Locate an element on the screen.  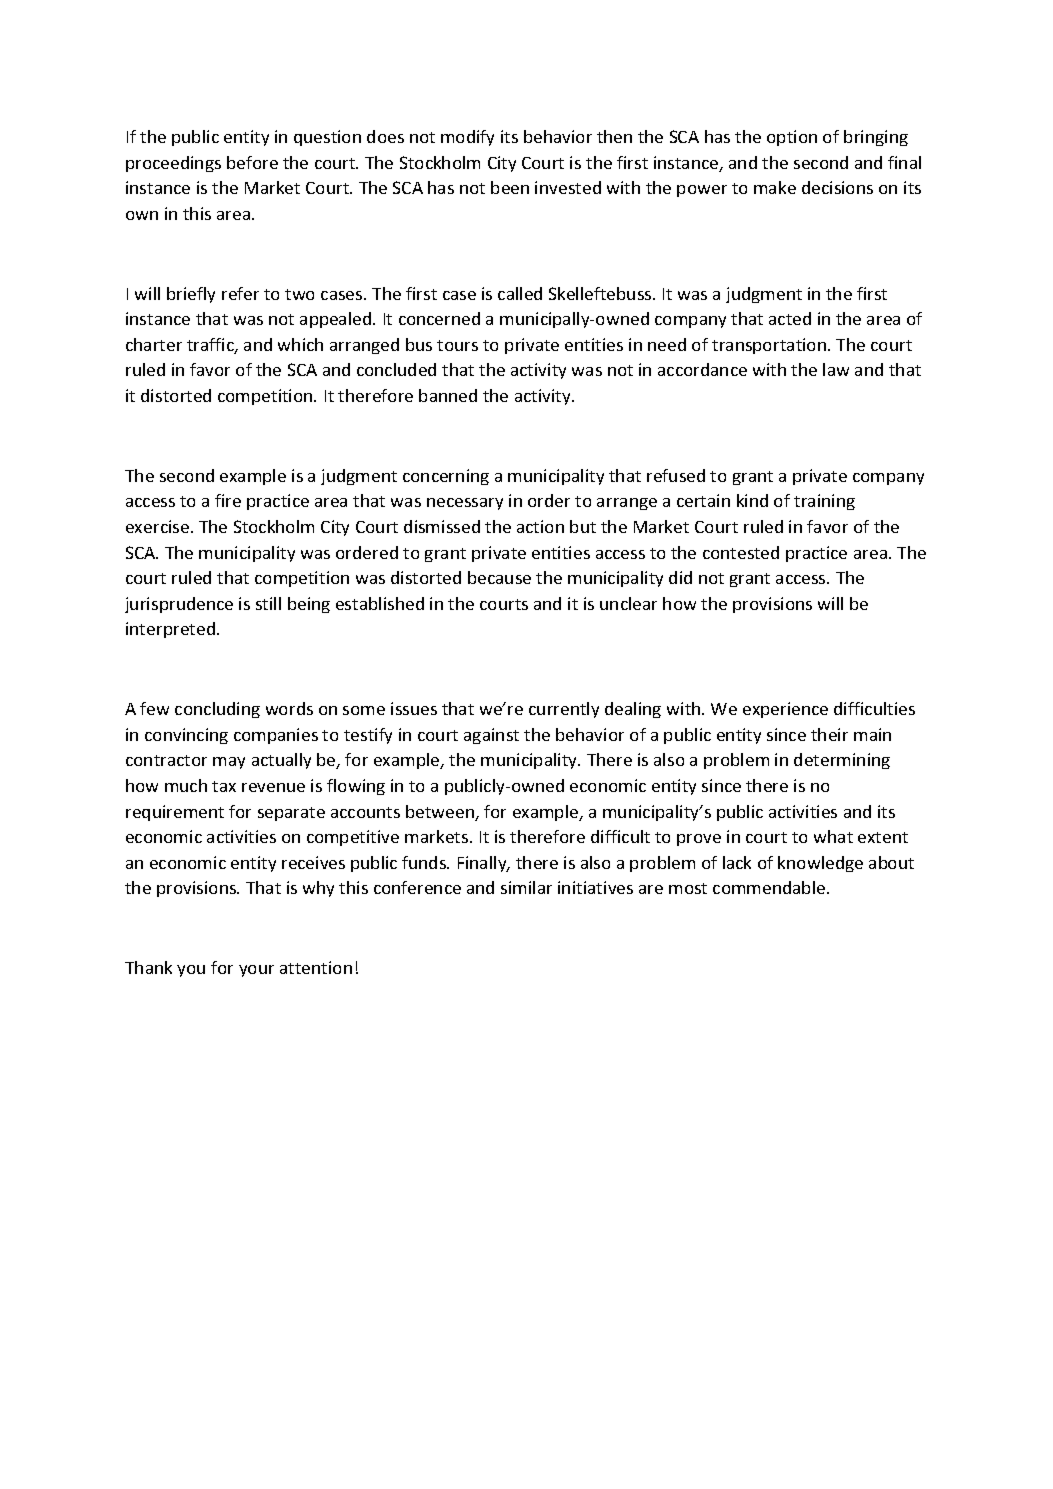
your is located at coordinates (256, 971).
